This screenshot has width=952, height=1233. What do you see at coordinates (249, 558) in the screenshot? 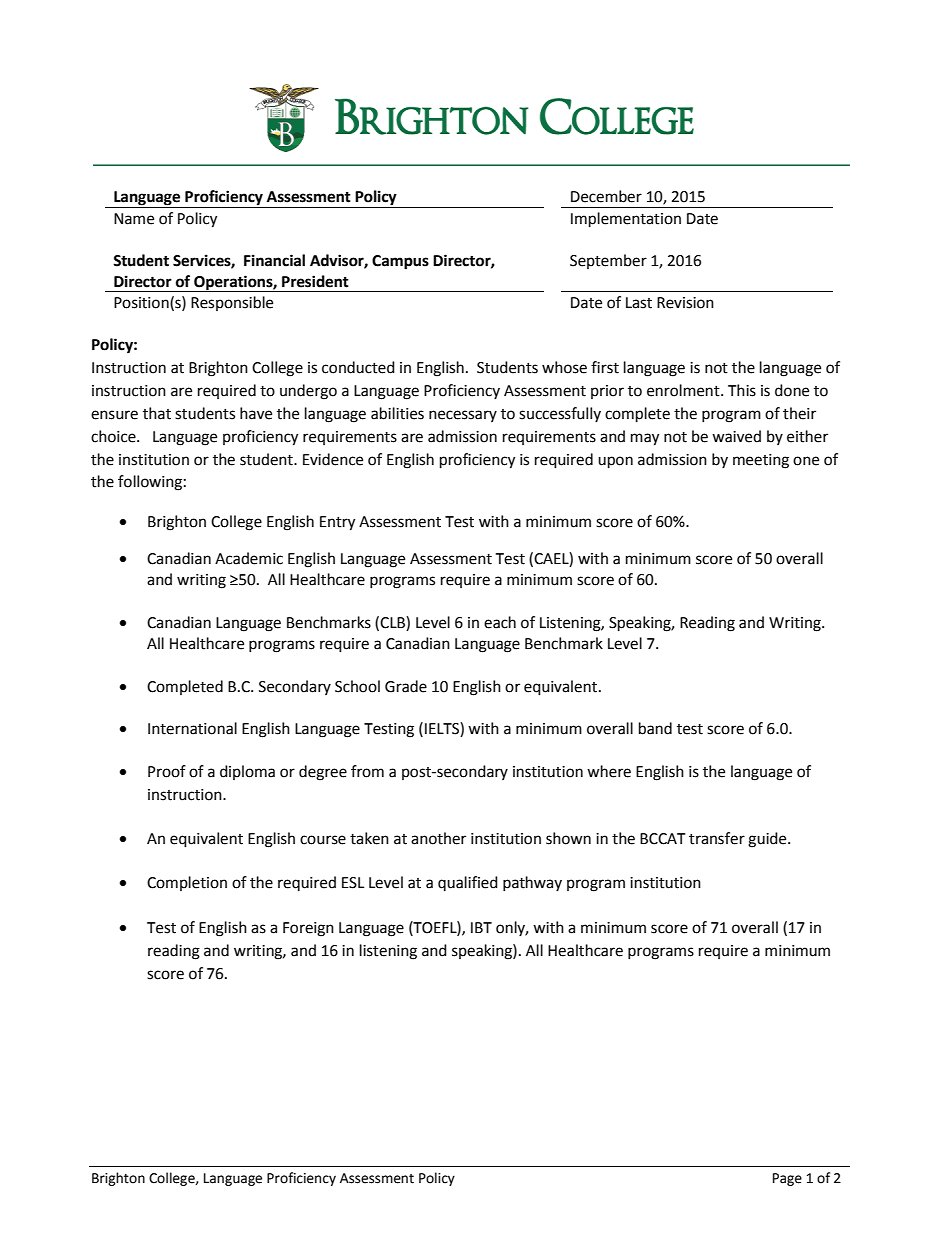
I see `Academic` at bounding box center [249, 558].
